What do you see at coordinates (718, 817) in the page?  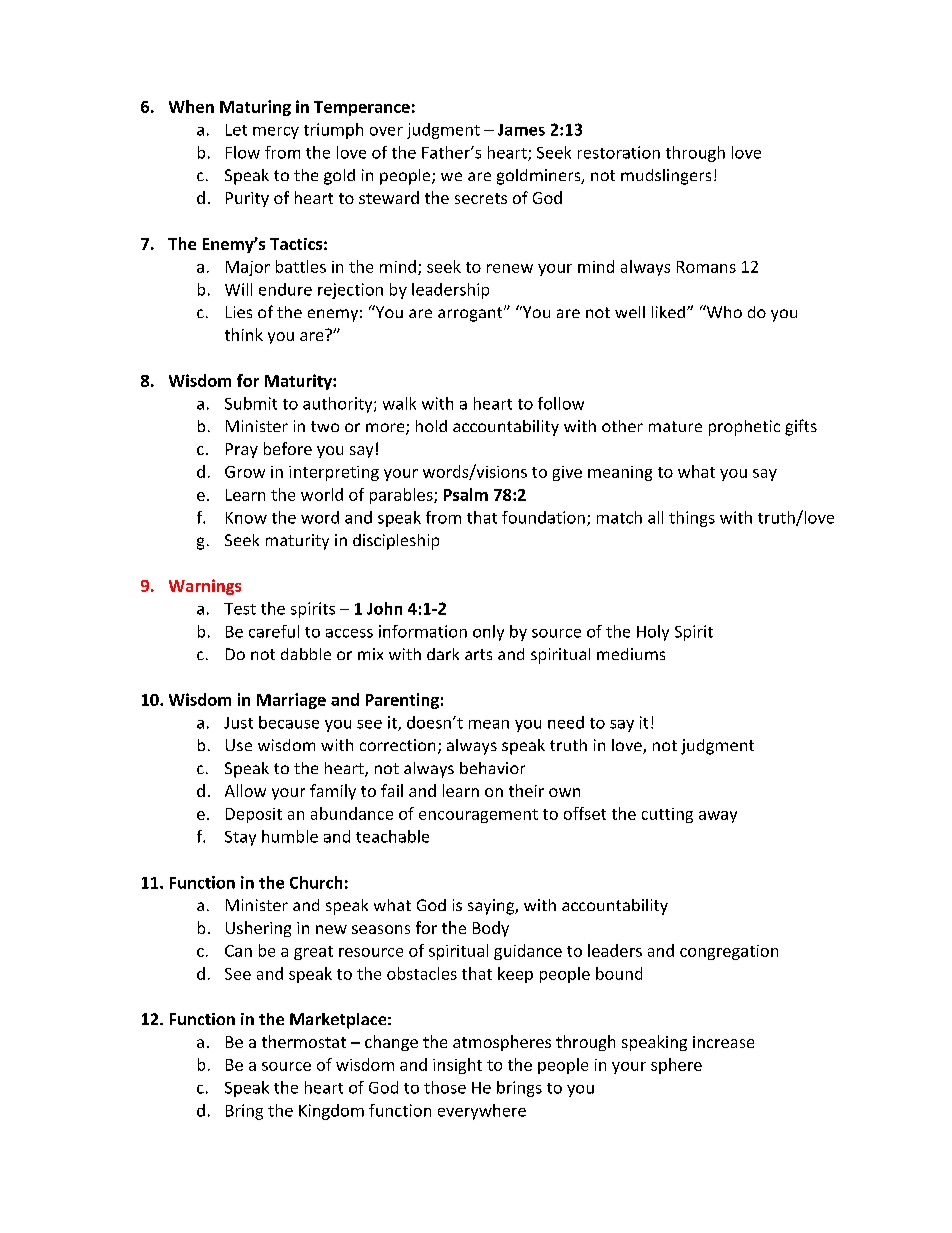 I see `away` at bounding box center [718, 817].
